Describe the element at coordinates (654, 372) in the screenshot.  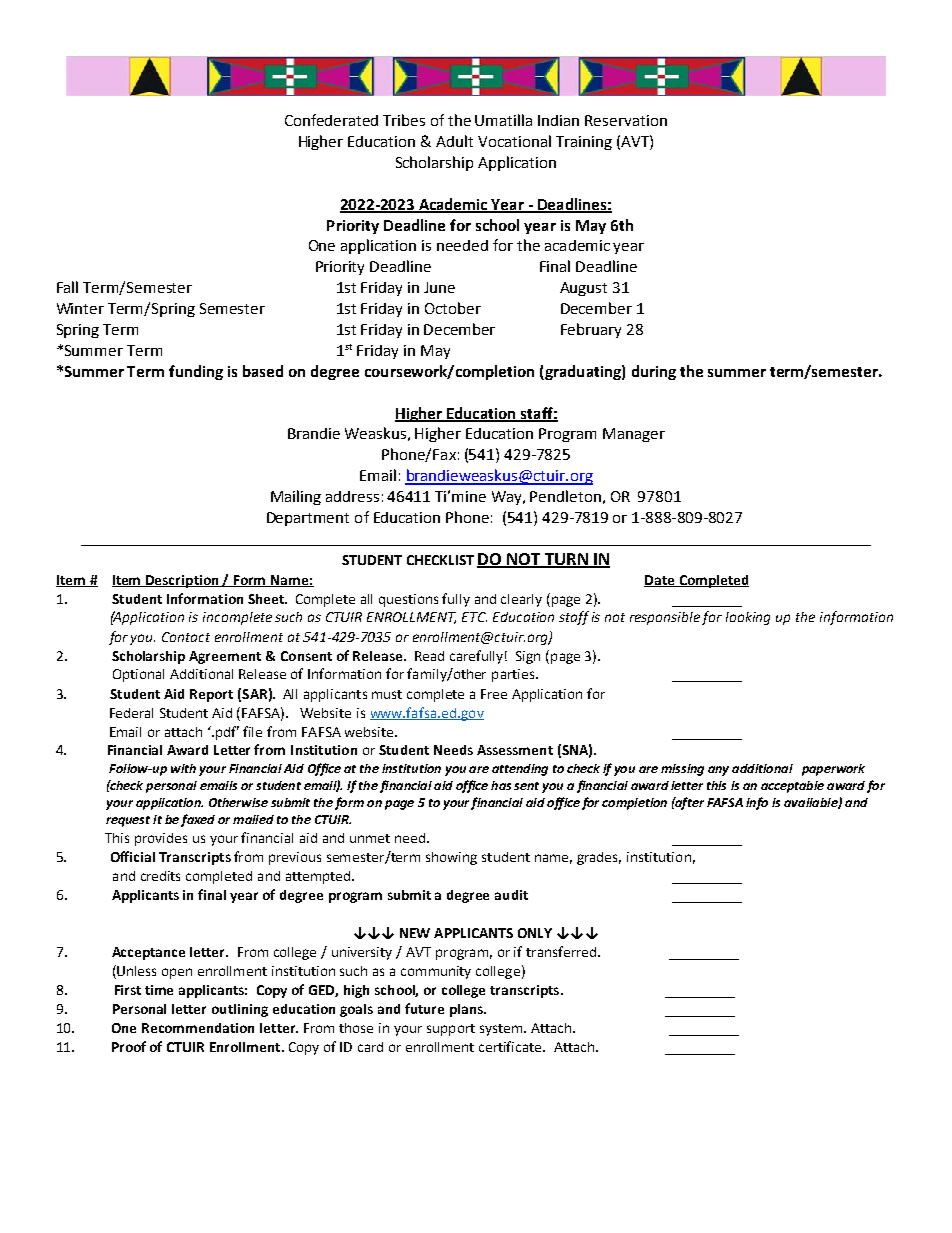
I see `during` at that location.
